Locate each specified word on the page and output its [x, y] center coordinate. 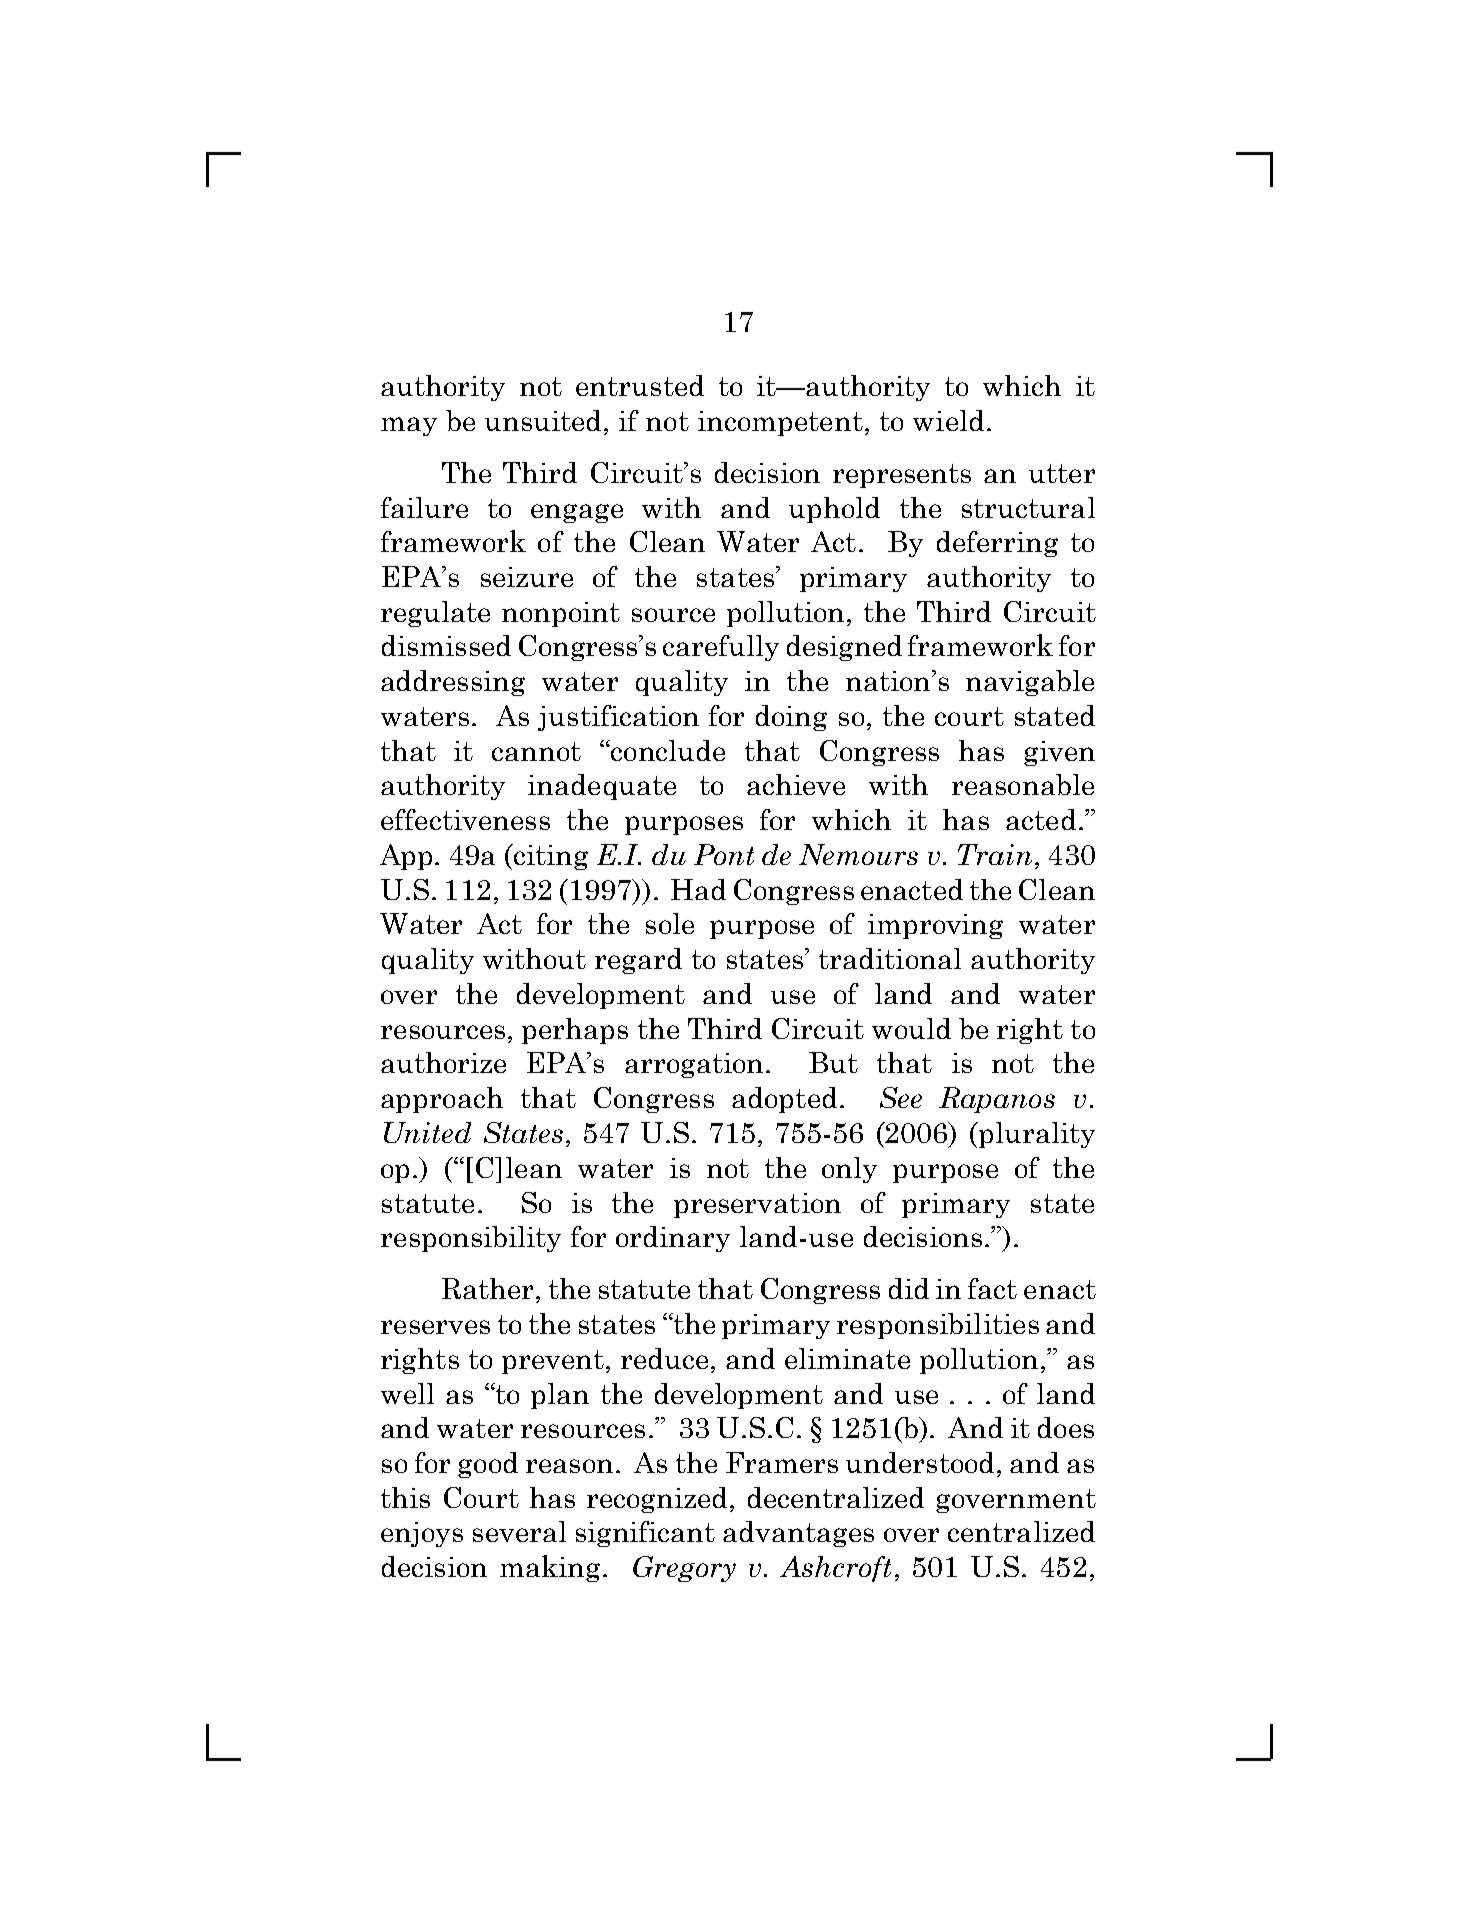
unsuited [545, 420]
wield [948, 420]
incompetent [780, 423]
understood [920, 1462]
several [519, 1531]
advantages [798, 1534]
